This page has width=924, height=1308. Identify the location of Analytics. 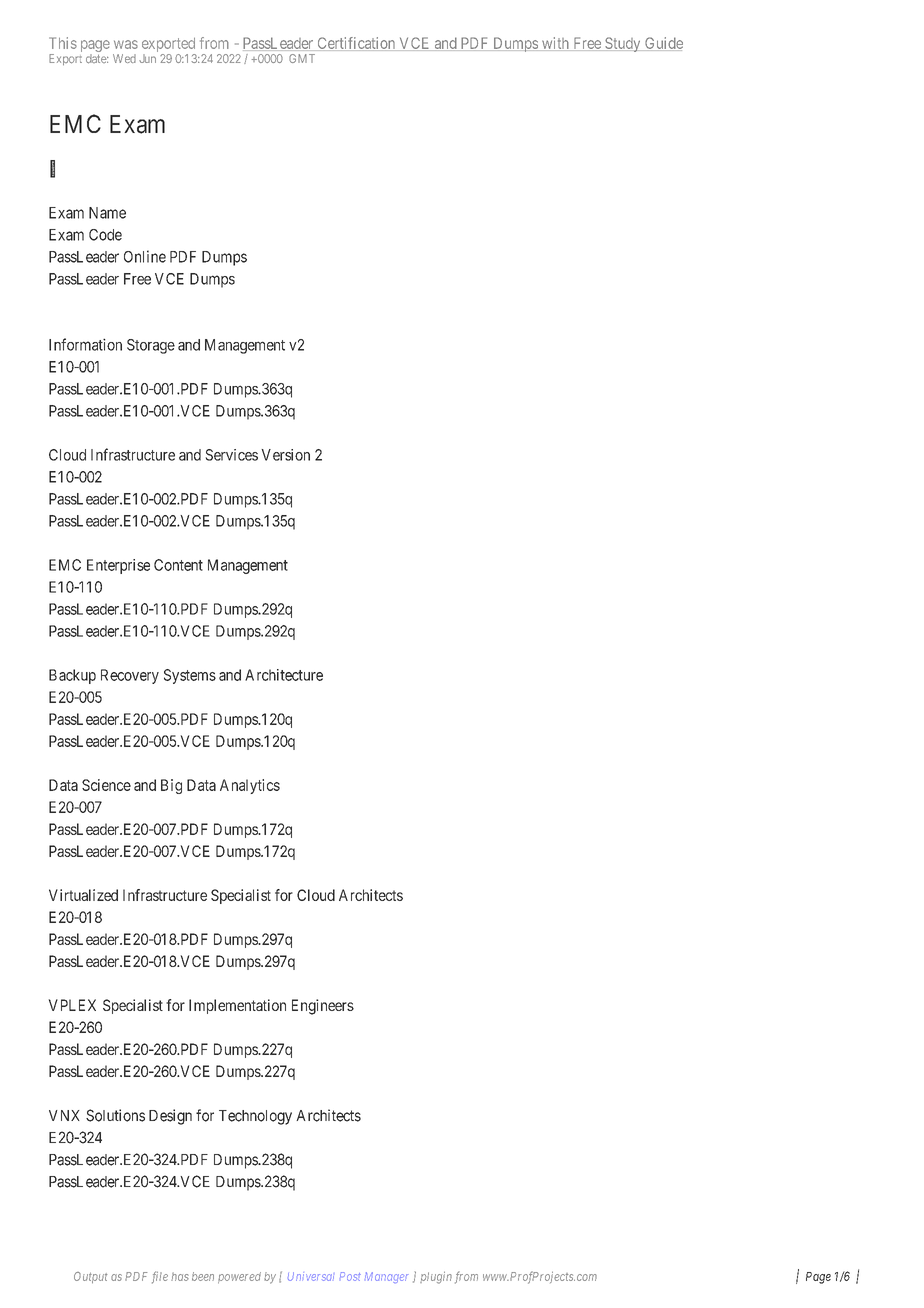
(250, 786).
